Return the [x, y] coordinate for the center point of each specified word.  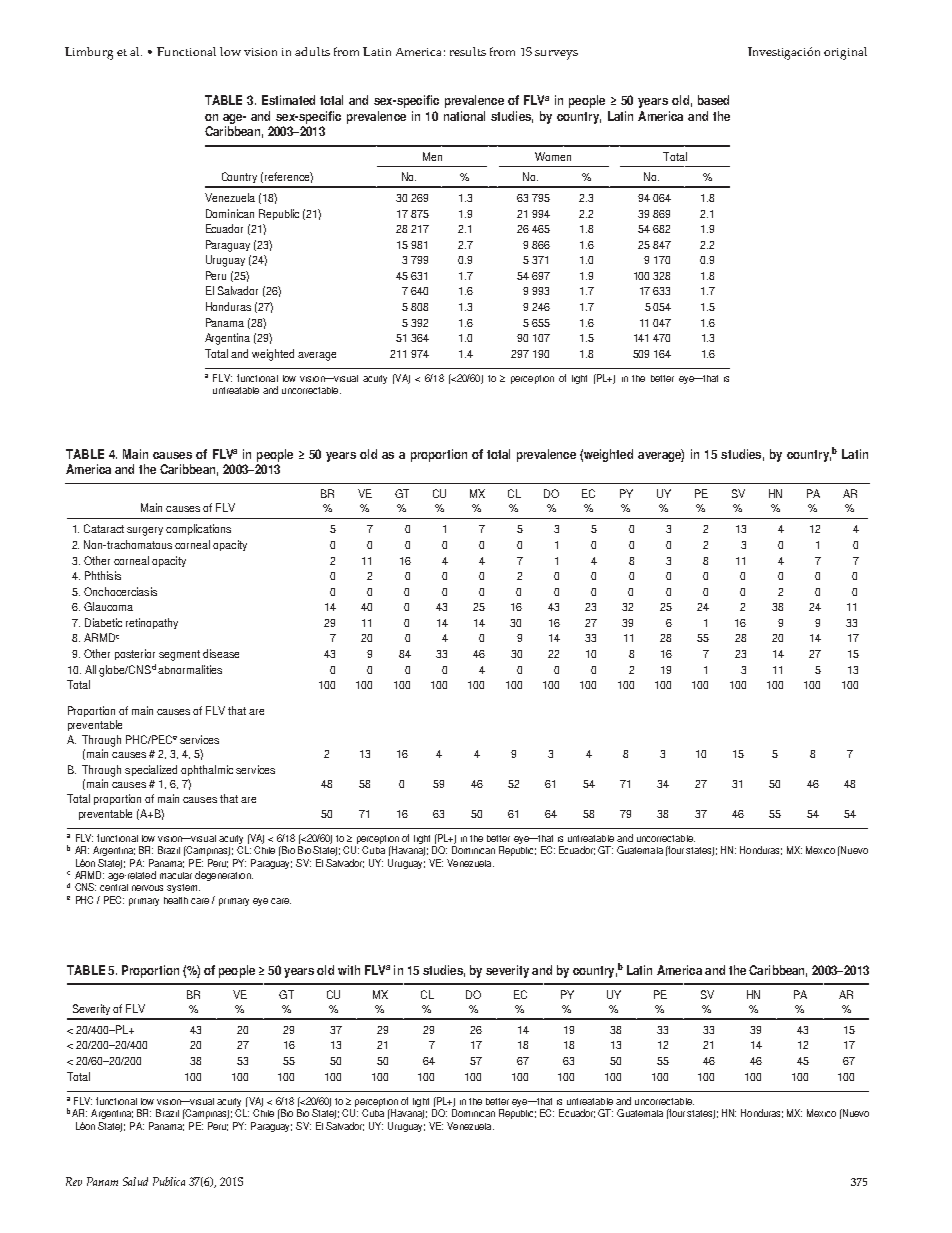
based [713, 100]
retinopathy [152, 623]
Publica [169, 1181]
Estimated [288, 100]
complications [198, 529]
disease [221, 653]
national [464, 116]
